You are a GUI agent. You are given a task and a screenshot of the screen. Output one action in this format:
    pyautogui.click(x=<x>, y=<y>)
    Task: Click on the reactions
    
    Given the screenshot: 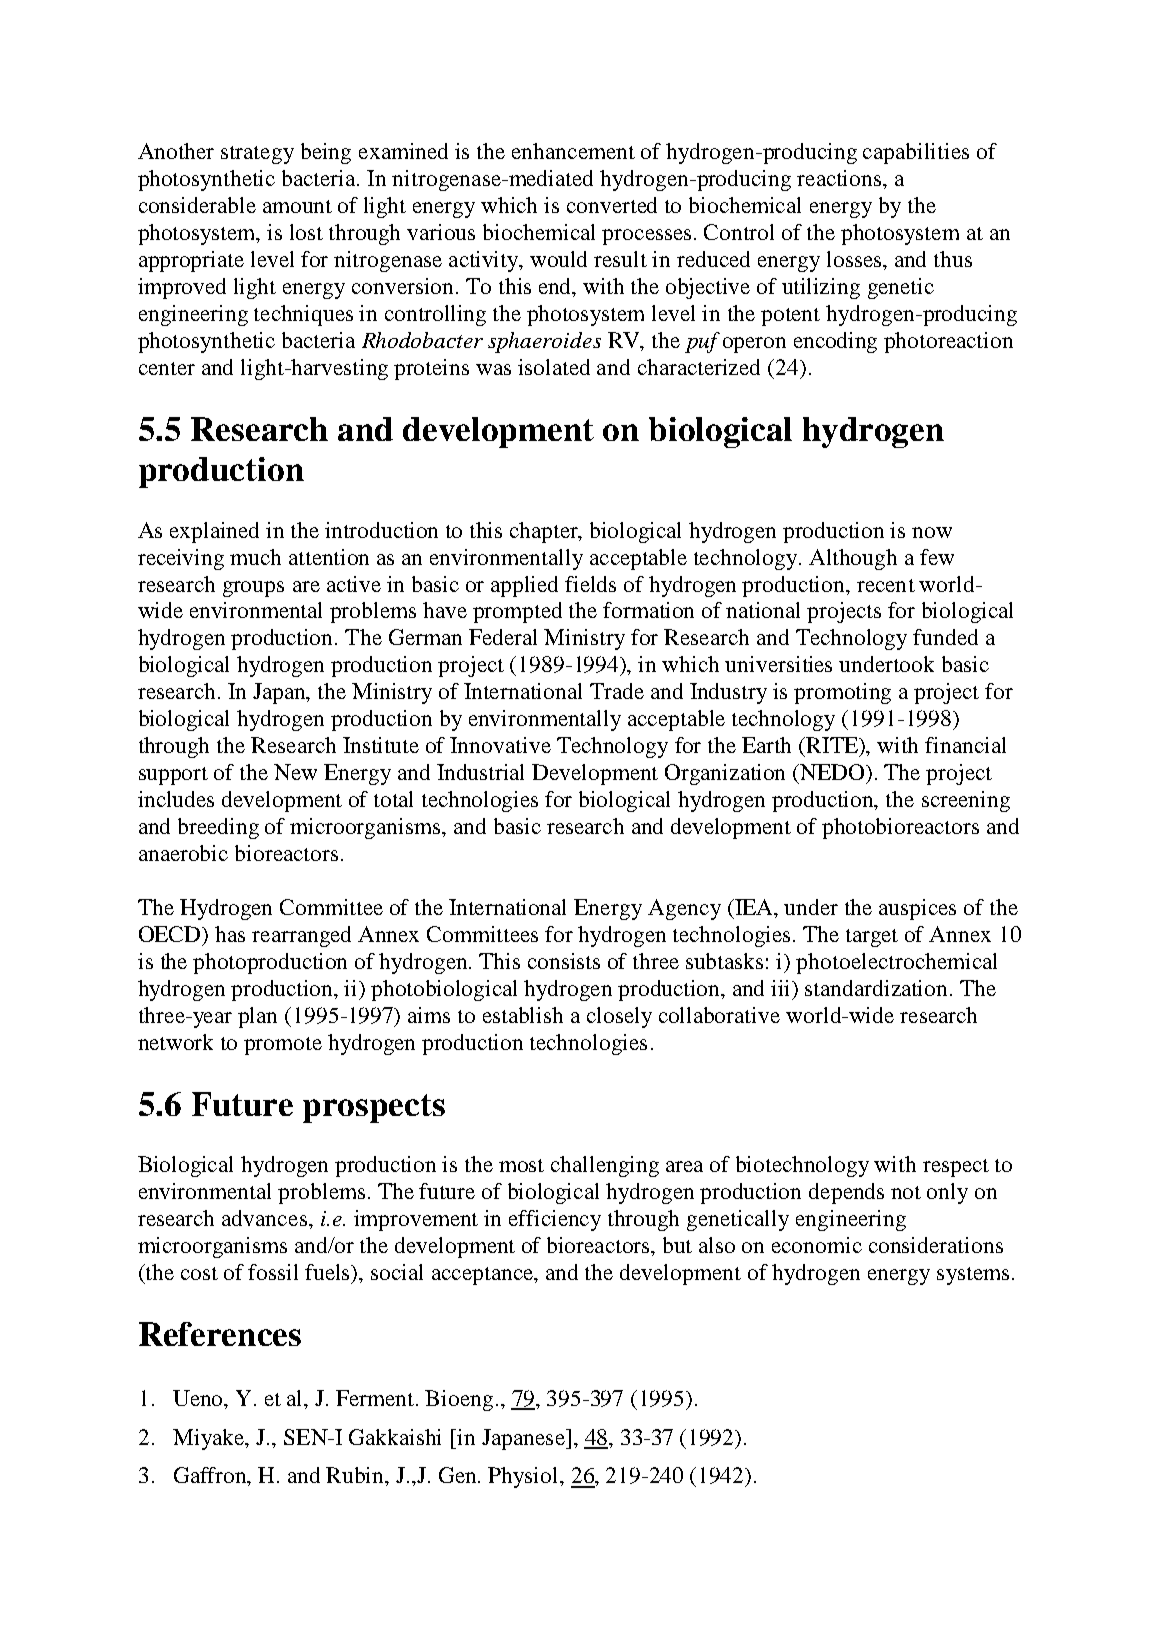 What is the action you would take?
    pyautogui.click(x=840, y=178)
